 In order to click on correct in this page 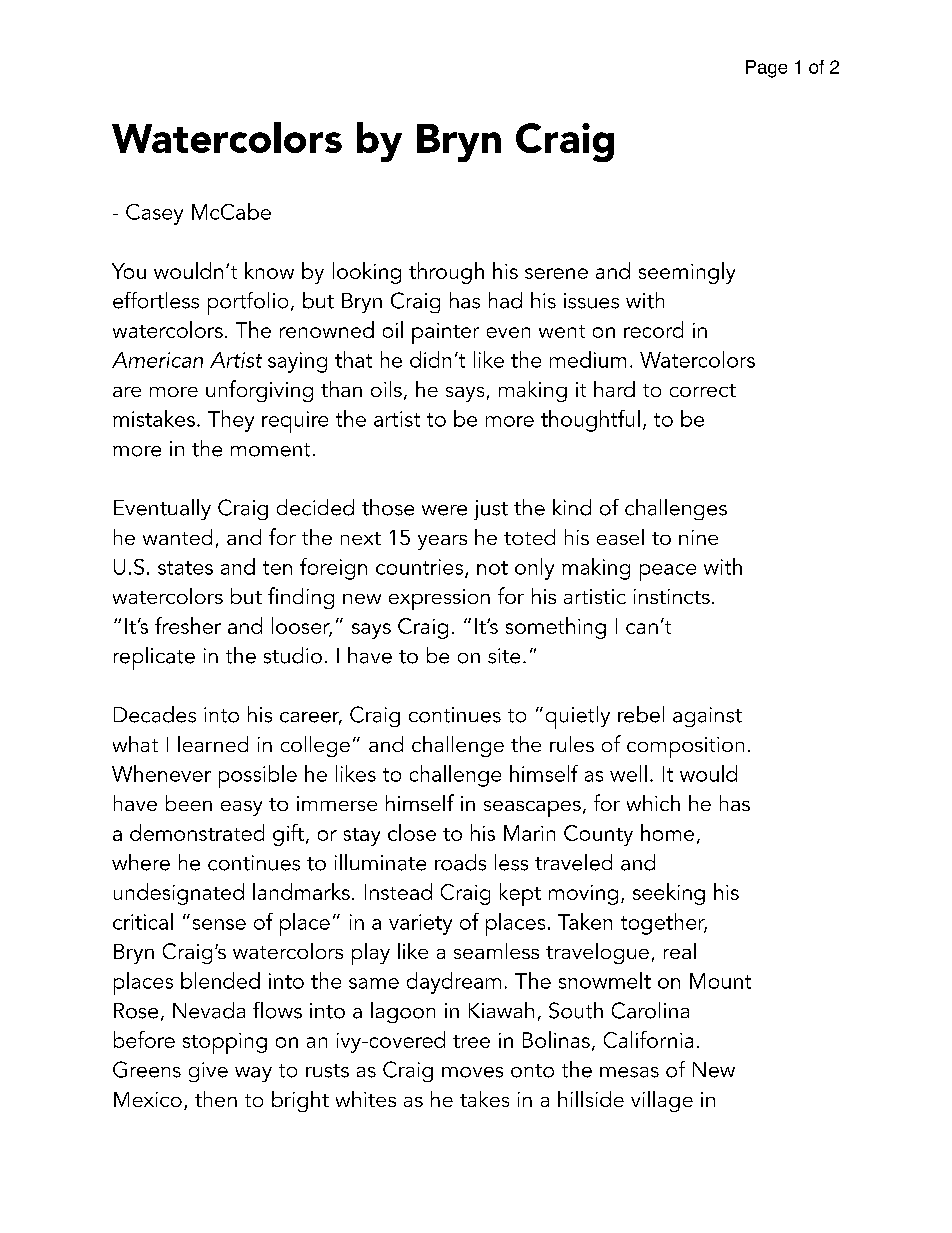, I will do `click(703, 390)`.
